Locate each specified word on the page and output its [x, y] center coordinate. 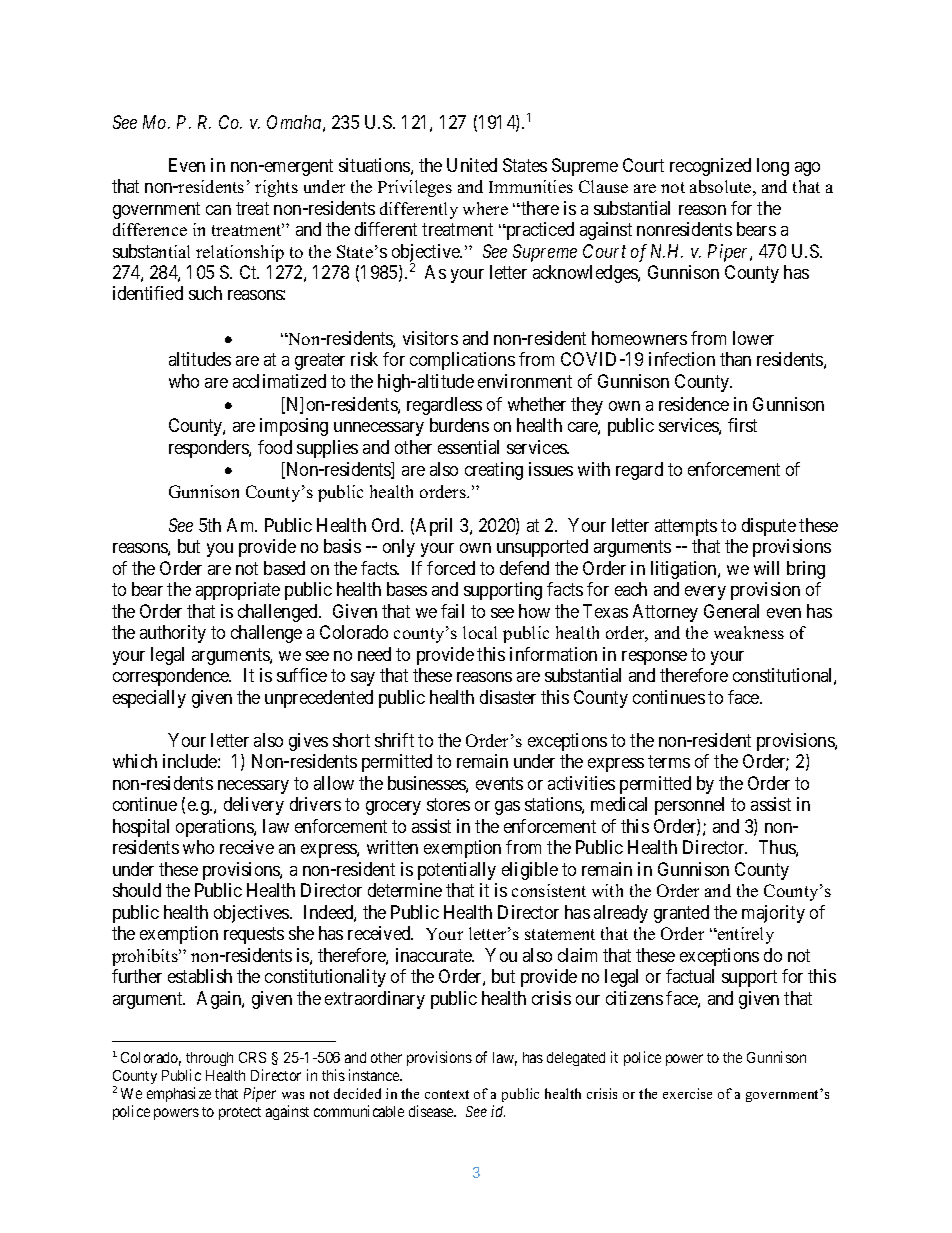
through [209, 1059]
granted [681, 914]
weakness [749, 632]
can [218, 210]
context [447, 1094]
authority [173, 634]
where [485, 208]
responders [209, 449]
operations [215, 828]
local [480, 632]
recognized [710, 167]
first [742, 425]
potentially [457, 871]
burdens [459, 425]
